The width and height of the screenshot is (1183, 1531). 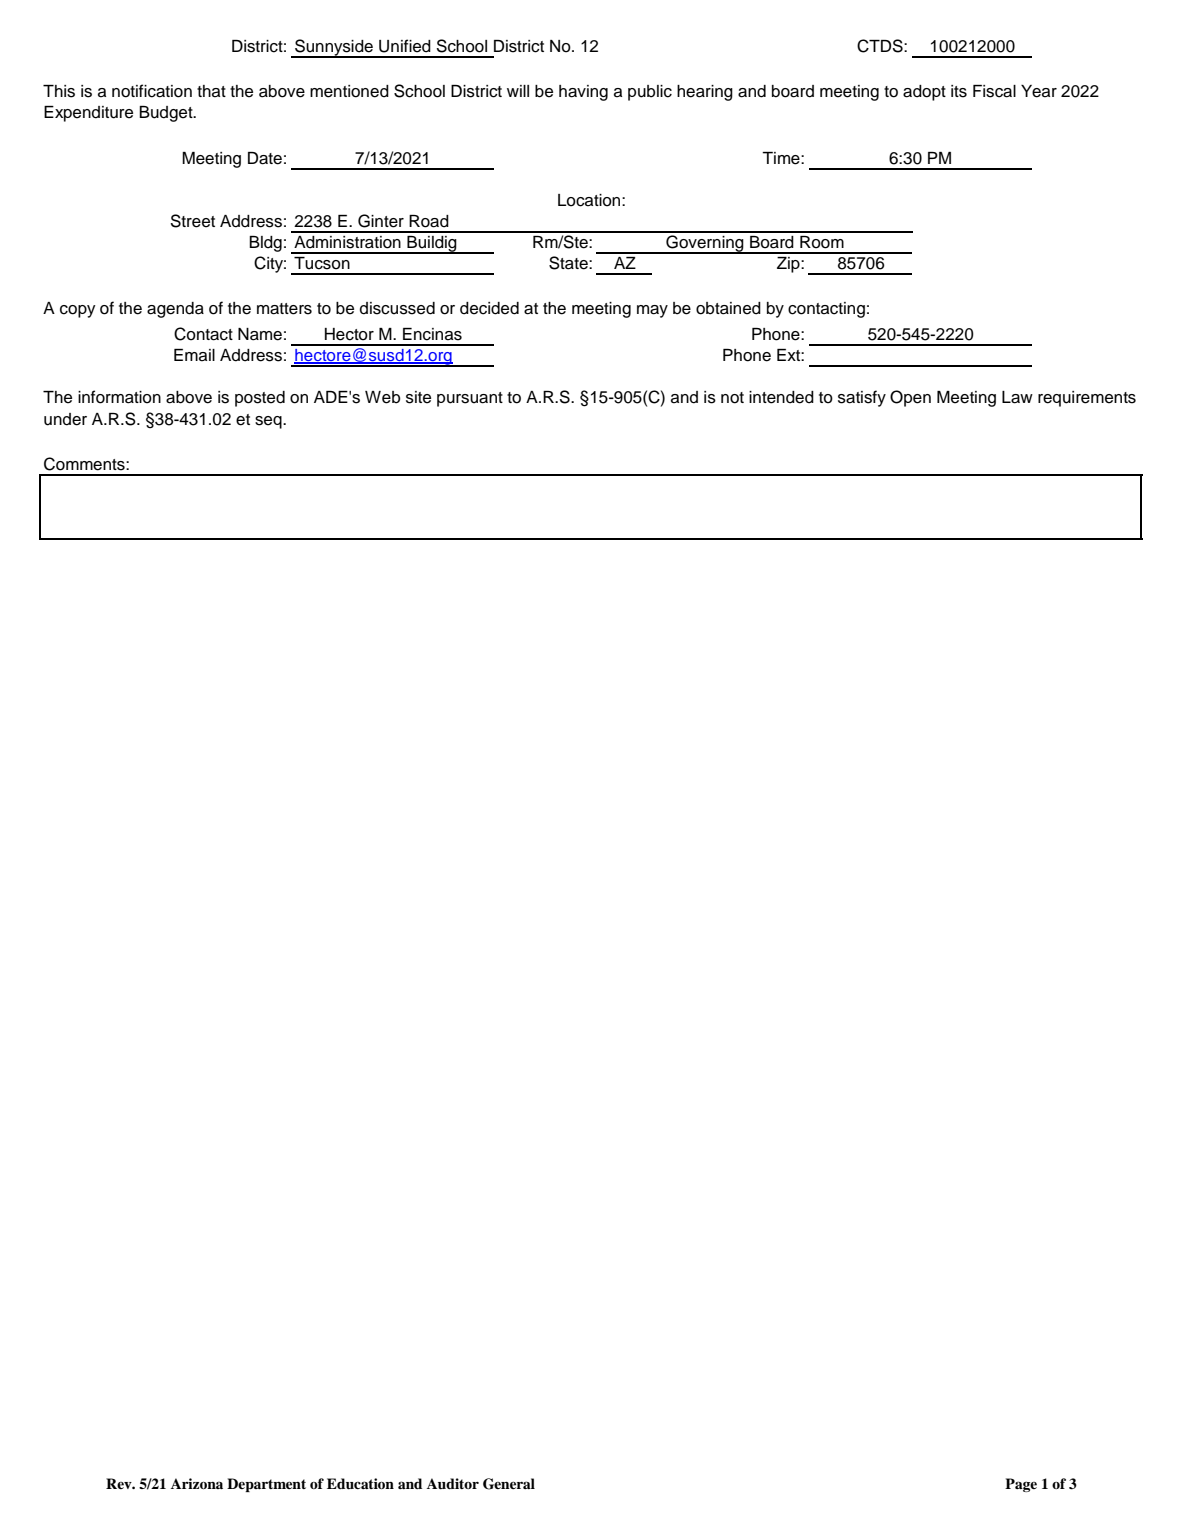 What do you see at coordinates (583, 93) in the screenshot?
I see `having` at bounding box center [583, 93].
